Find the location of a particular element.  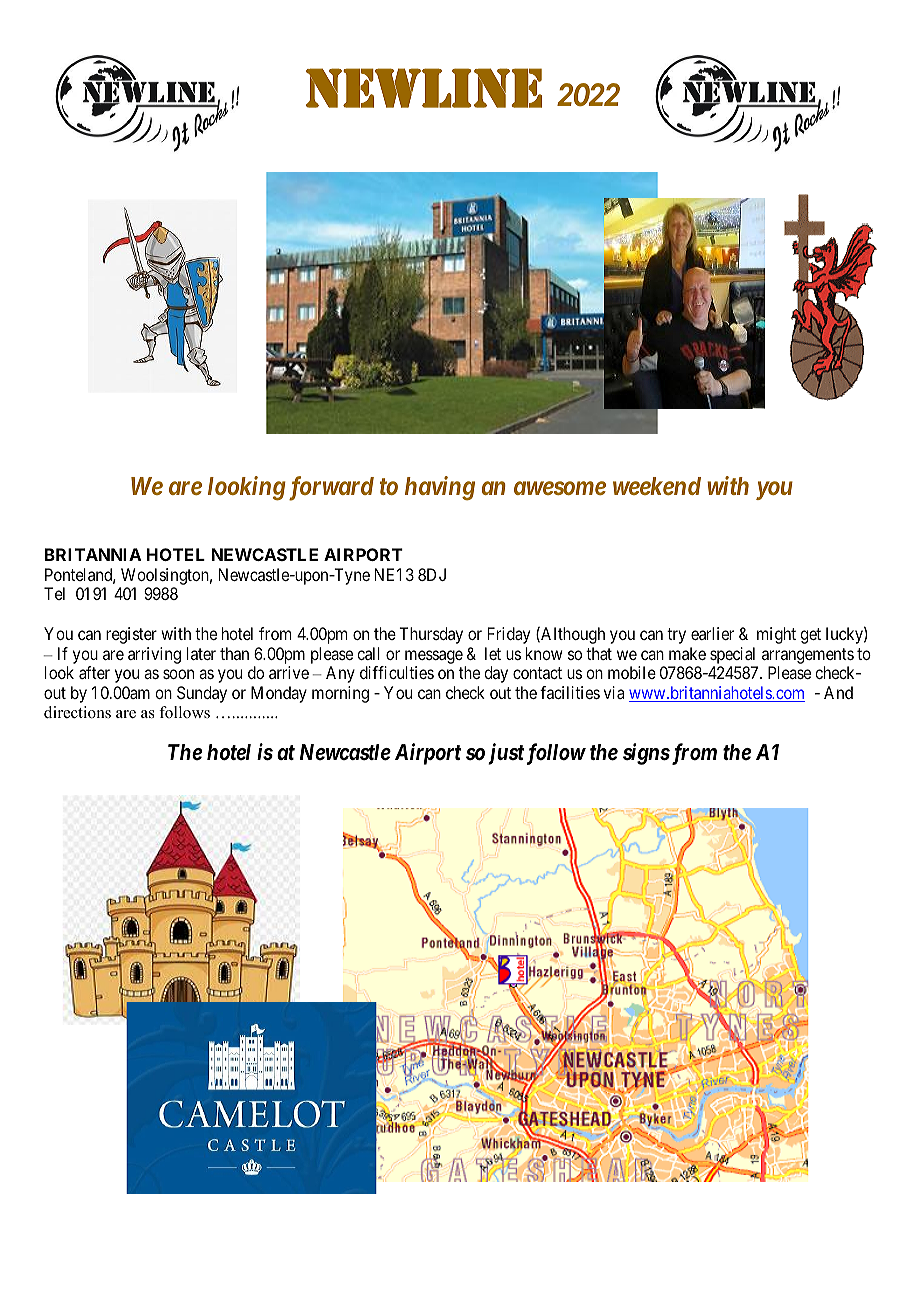

Newline is located at coordinates (424, 88).
